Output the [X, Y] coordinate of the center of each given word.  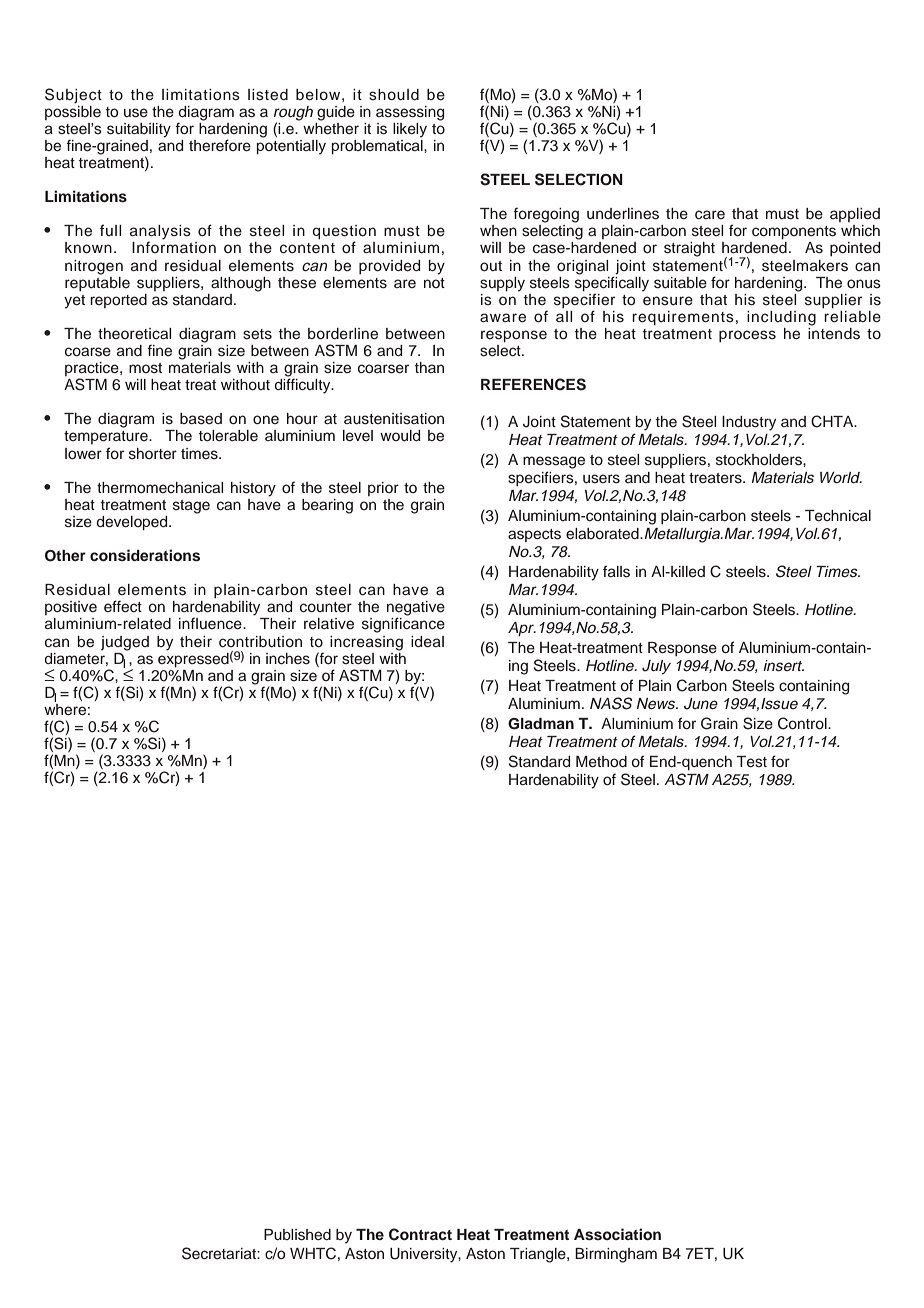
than [429, 367]
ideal [427, 642]
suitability [139, 130]
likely [410, 130]
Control [803, 723]
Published [297, 1235]
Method [601, 762]
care [710, 215]
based [201, 419]
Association [617, 1234]
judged [125, 643]
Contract [420, 1234]
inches [288, 659]
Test [751, 762]
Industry [749, 423]
